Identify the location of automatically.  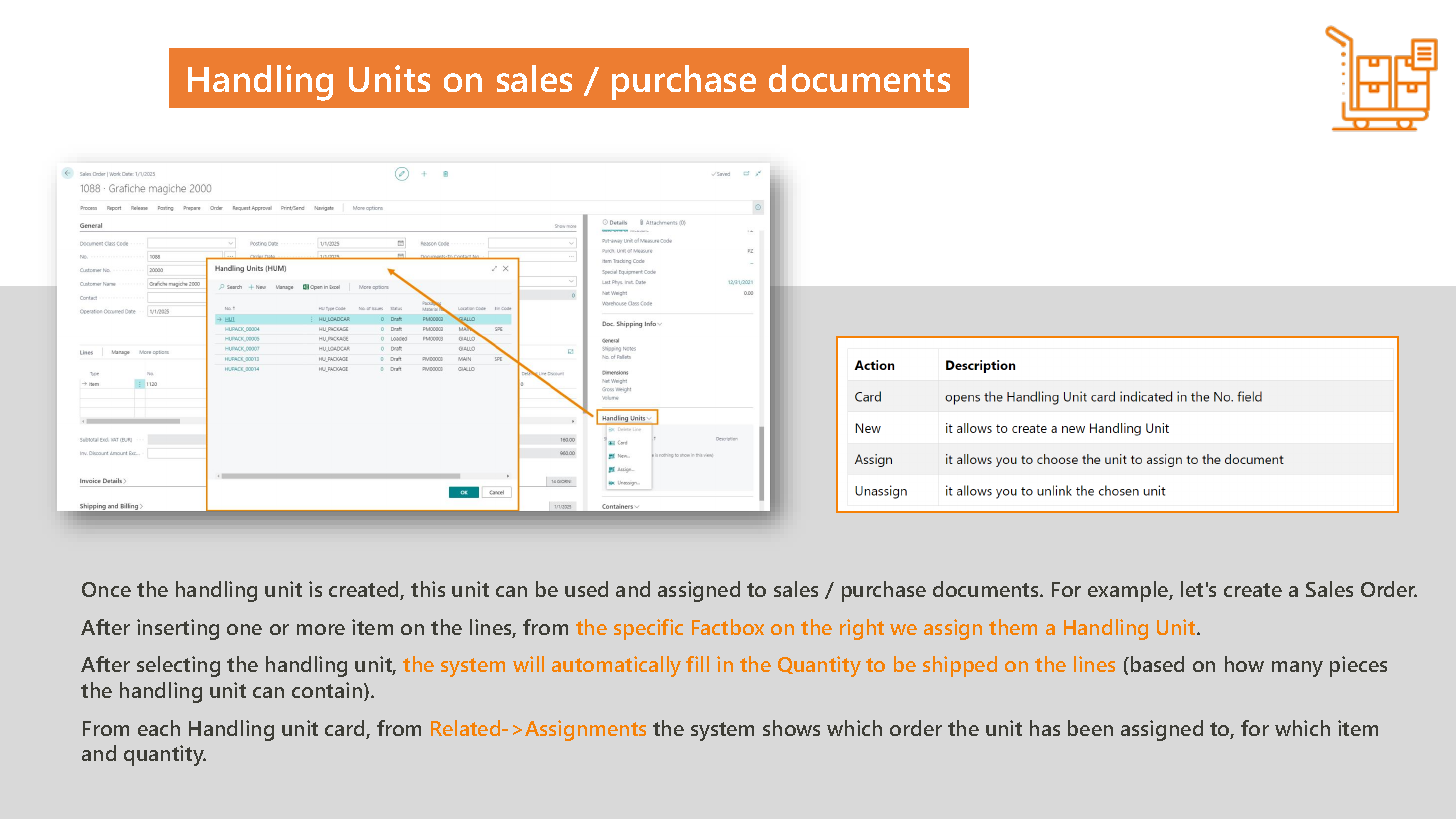
(616, 666).
